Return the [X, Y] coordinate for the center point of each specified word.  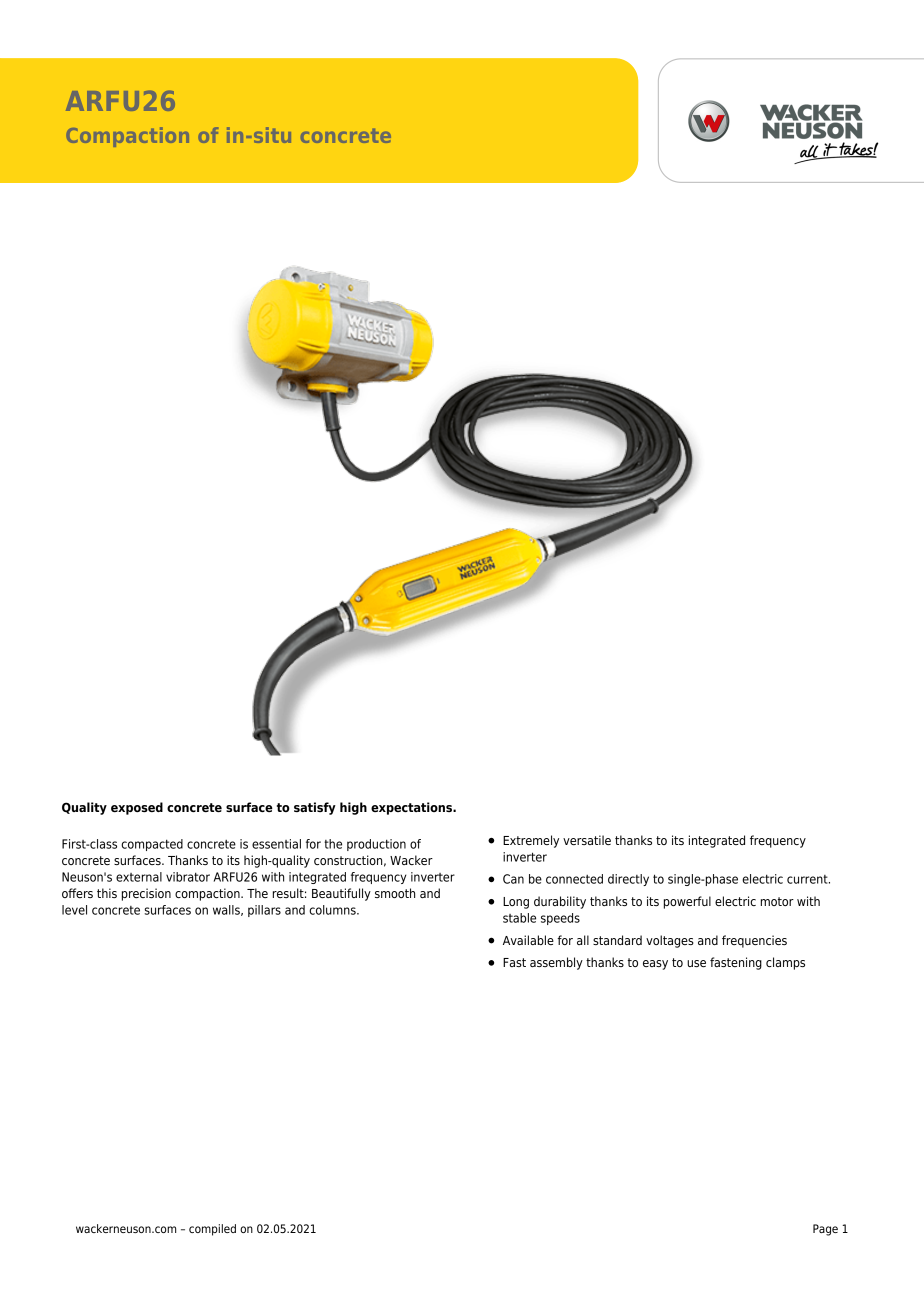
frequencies [754, 941]
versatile [587, 840]
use [696, 963]
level [74, 910]
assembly [556, 963]
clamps [785, 963]
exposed [137, 808]
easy [655, 965]
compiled [212, 1230]
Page [825, 1230]
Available [528, 940]
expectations [412, 808]
